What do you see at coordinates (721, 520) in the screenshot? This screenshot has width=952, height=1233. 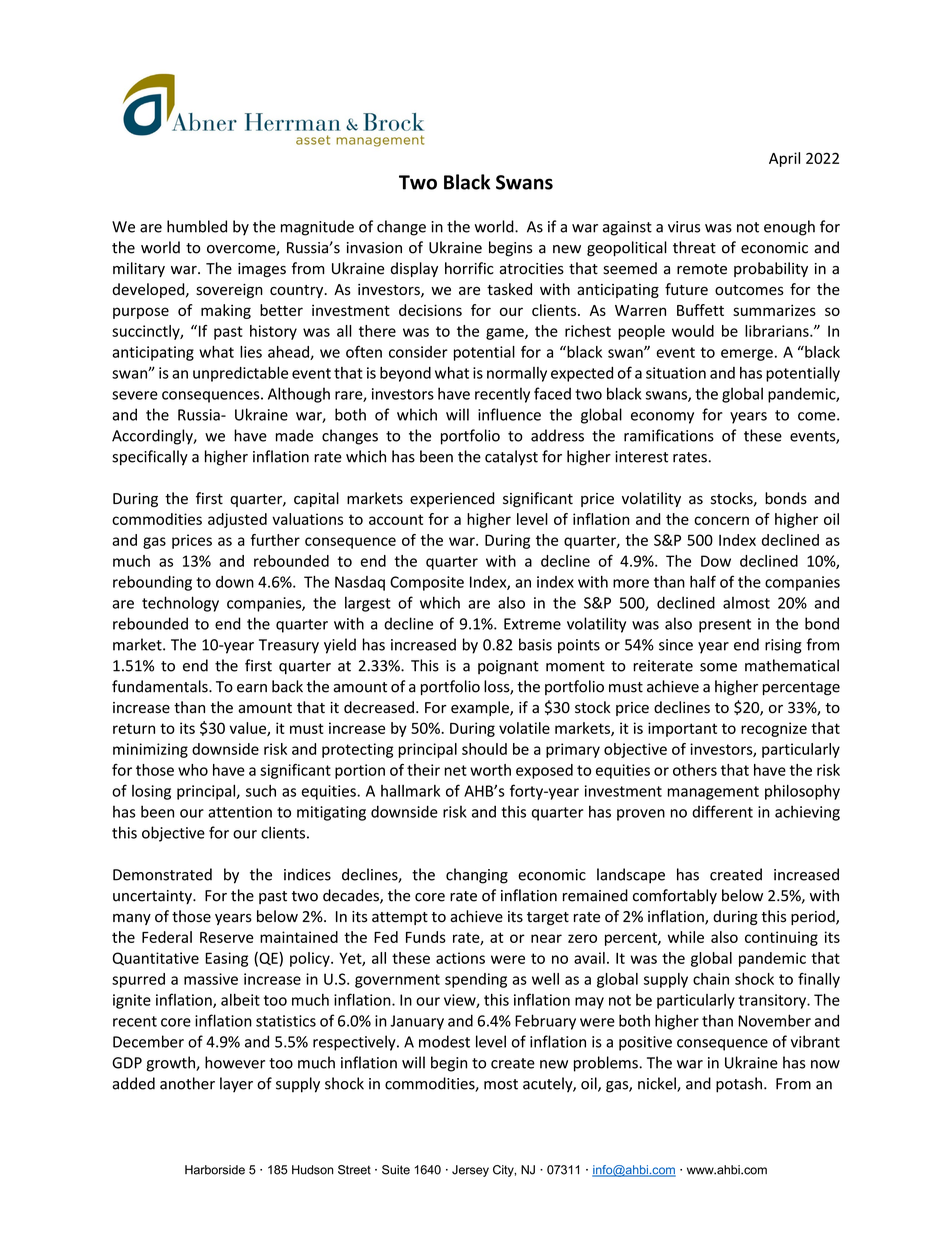 I see `concern` at bounding box center [721, 520].
